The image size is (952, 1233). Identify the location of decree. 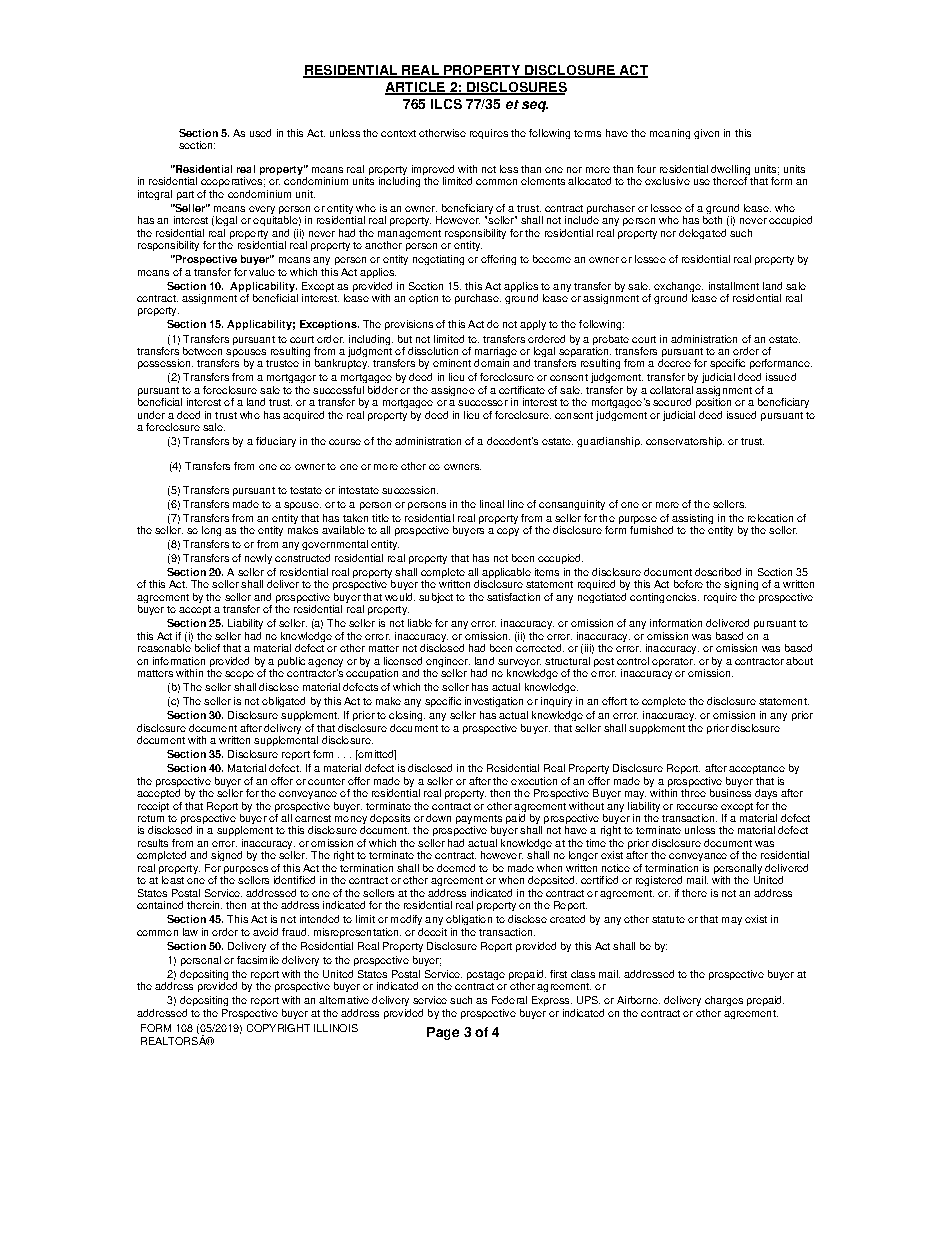
(674, 363).
